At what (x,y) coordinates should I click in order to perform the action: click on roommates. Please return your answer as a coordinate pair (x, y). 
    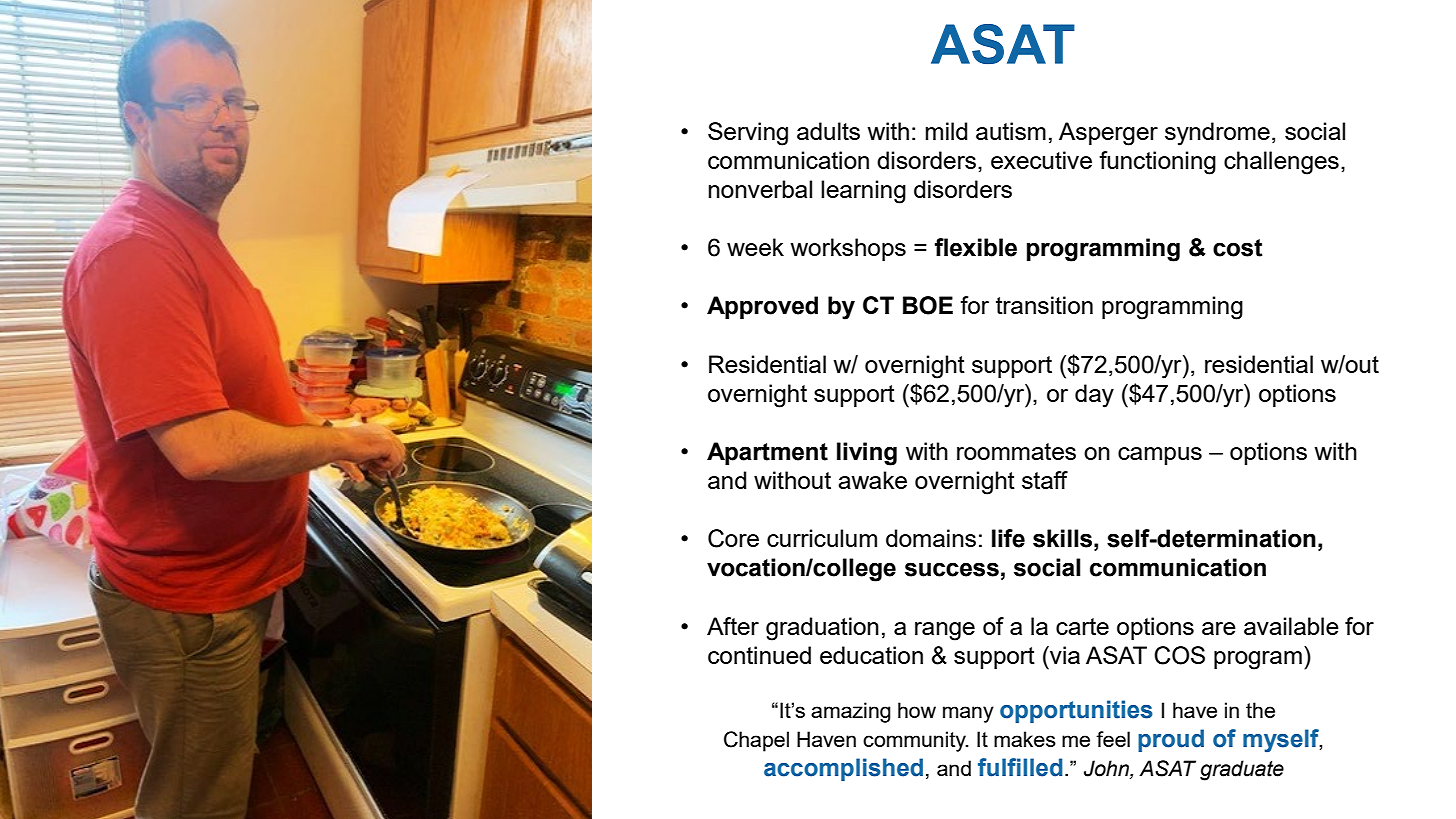
    Looking at the image, I should click on (1016, 451).
